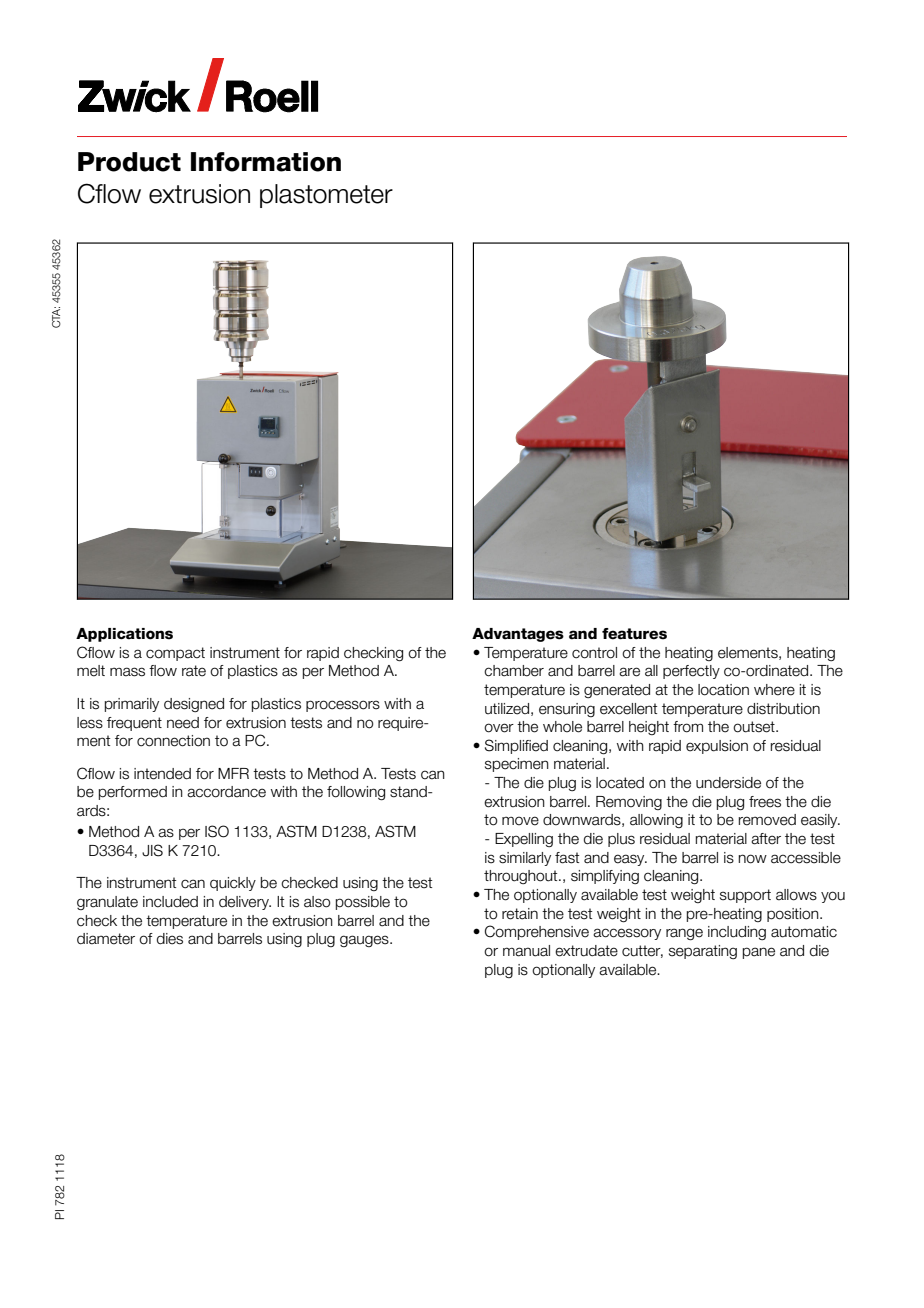 The height and width of the screenshot is (1308, 924). Describe the element at coordinates (594, 653) in the screenshot. I see `control` at that location.
